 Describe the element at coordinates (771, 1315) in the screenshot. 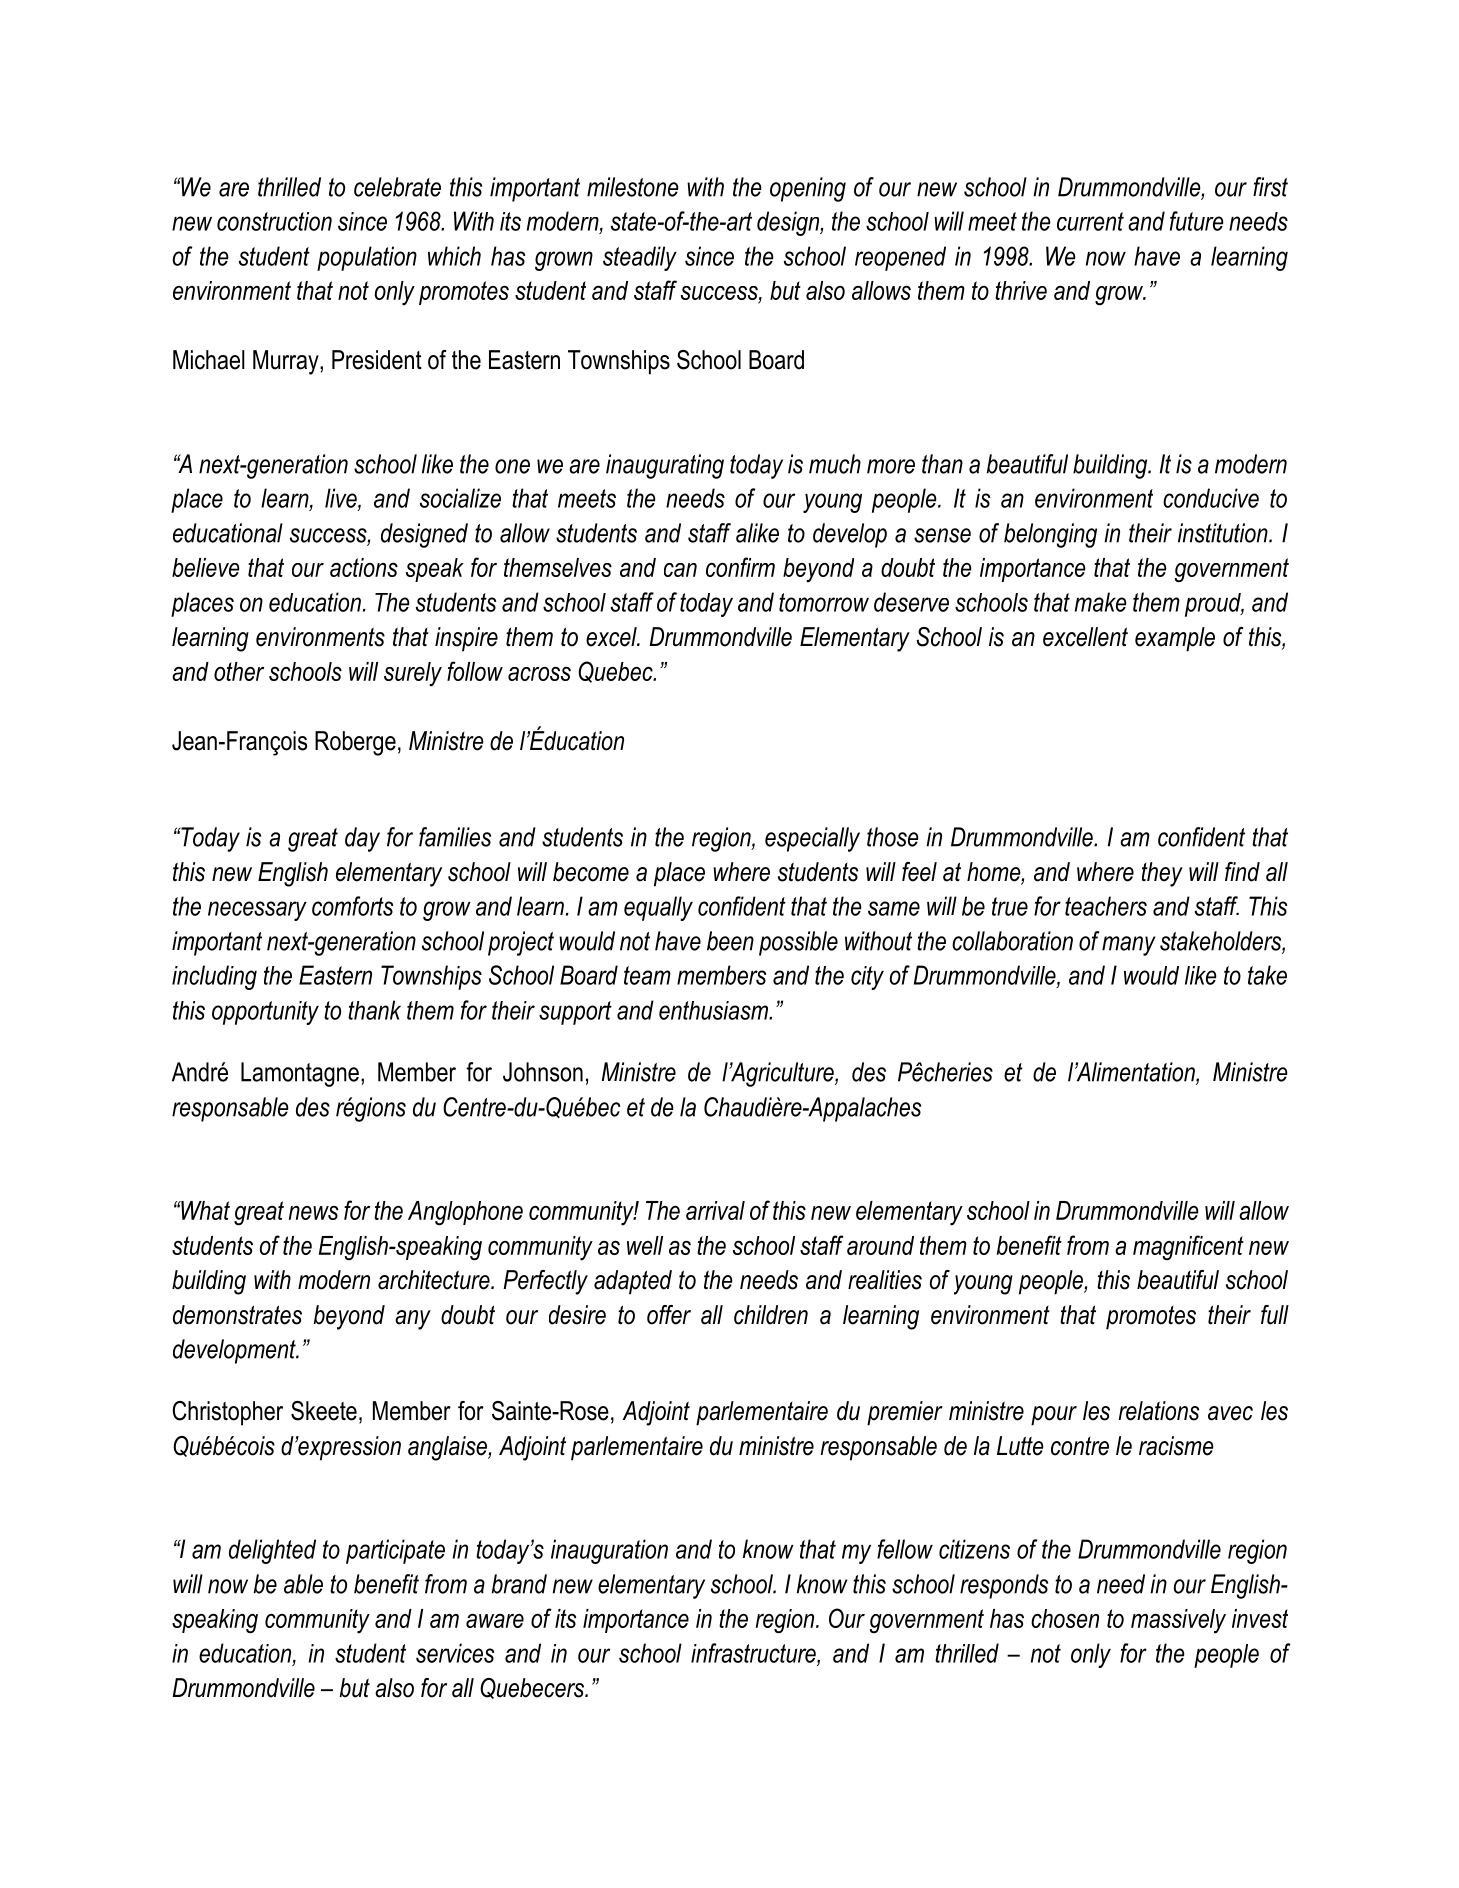

I see `children` at that location.
